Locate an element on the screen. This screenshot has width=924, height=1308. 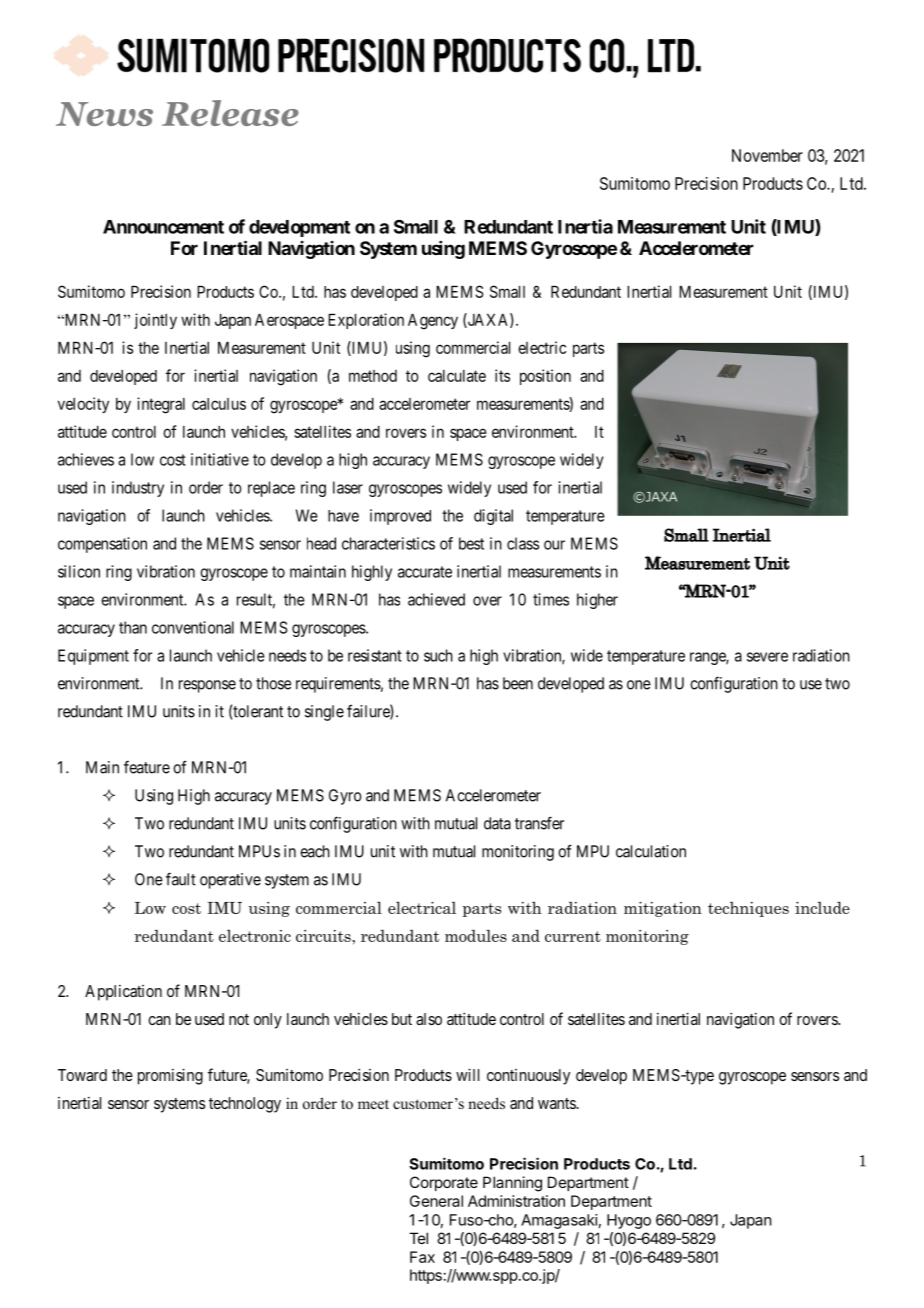
November is located at coordinates (767, 155).
